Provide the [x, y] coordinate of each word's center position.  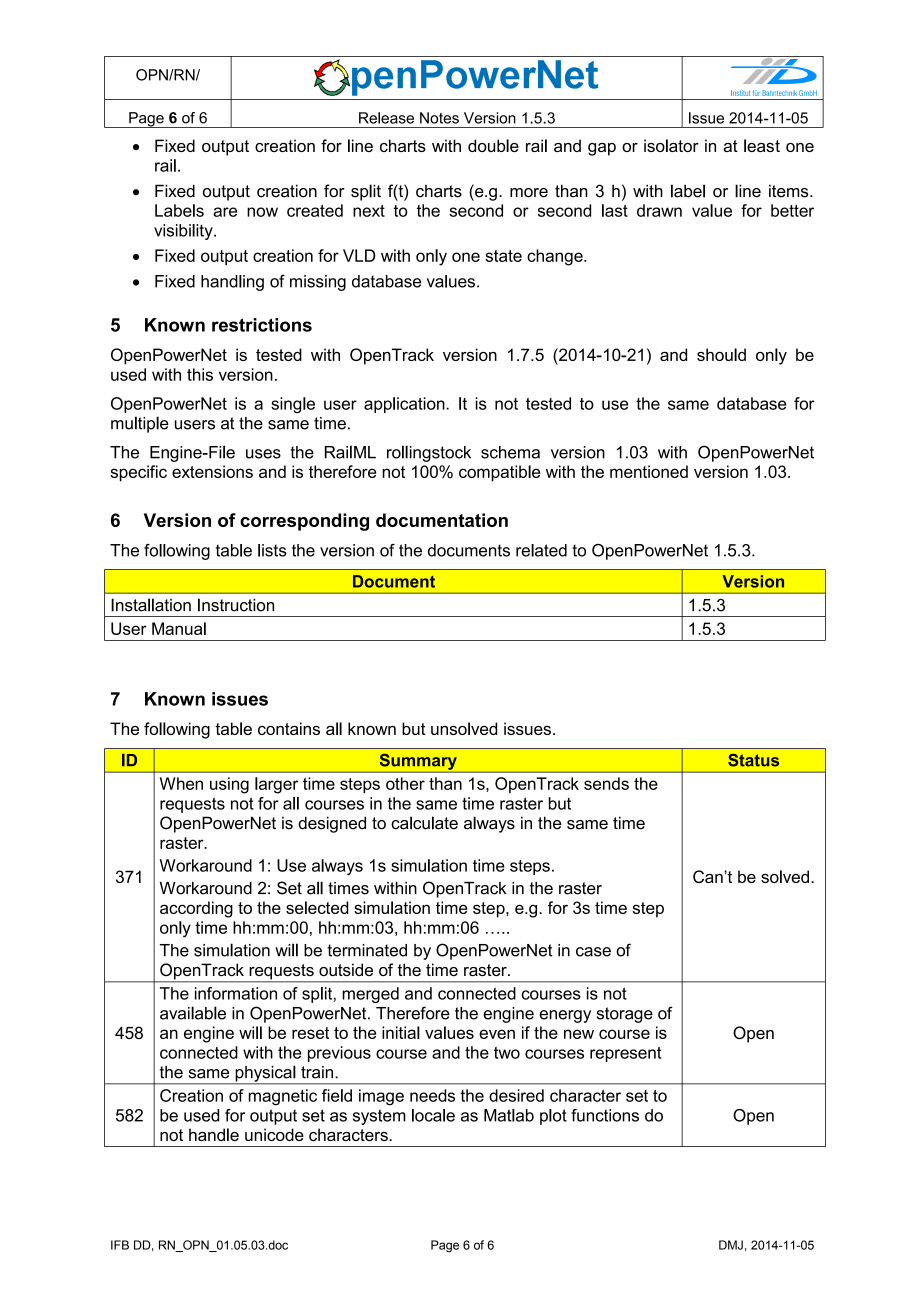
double [493, 145]
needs [432, 1095]
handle [214, 1134]
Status [753, 760]
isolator [671, 145]
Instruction [236, 605]
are [225, 212]
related [541, 550]
